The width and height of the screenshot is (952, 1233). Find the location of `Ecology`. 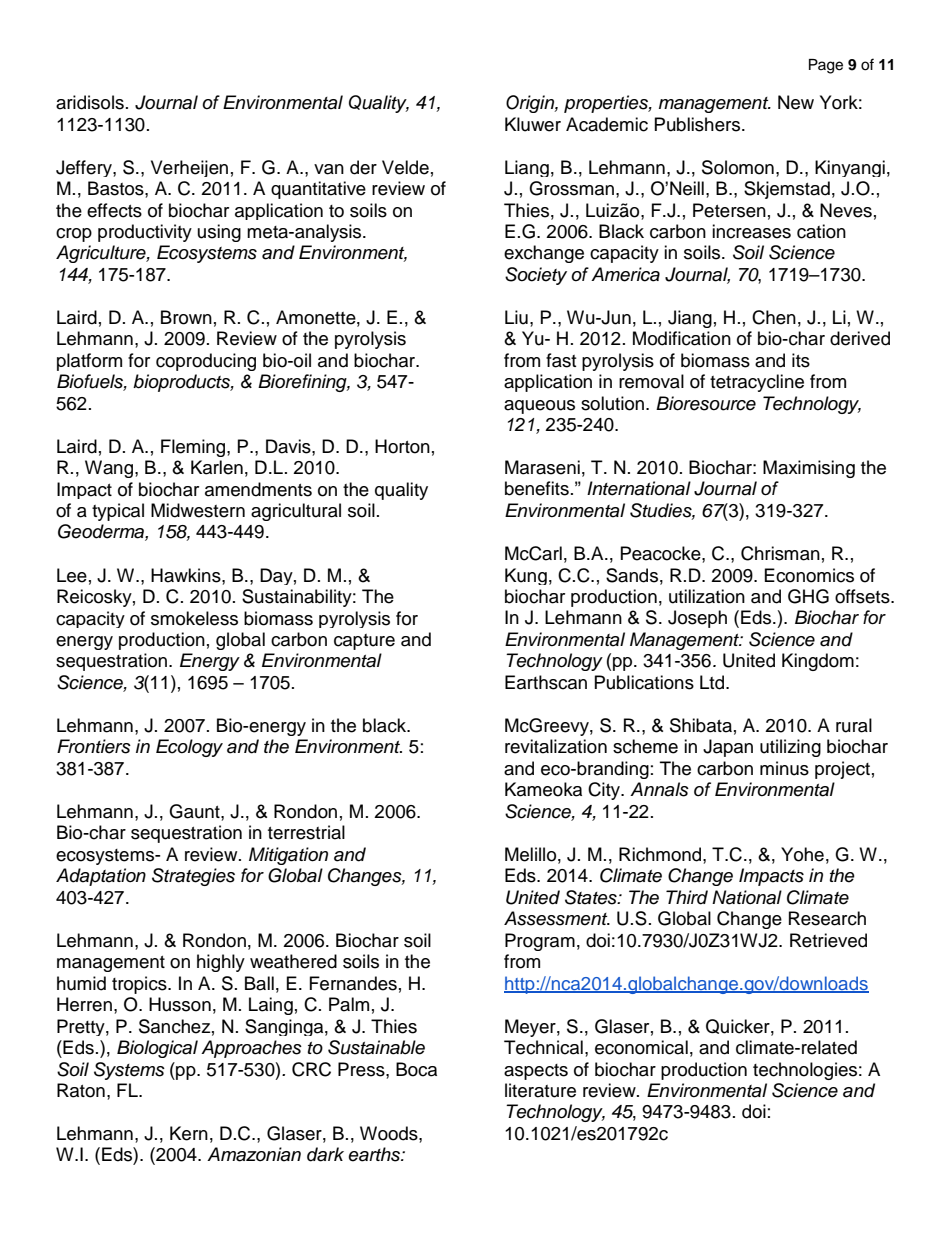

Ecology is located at coordinates (189, 748).
